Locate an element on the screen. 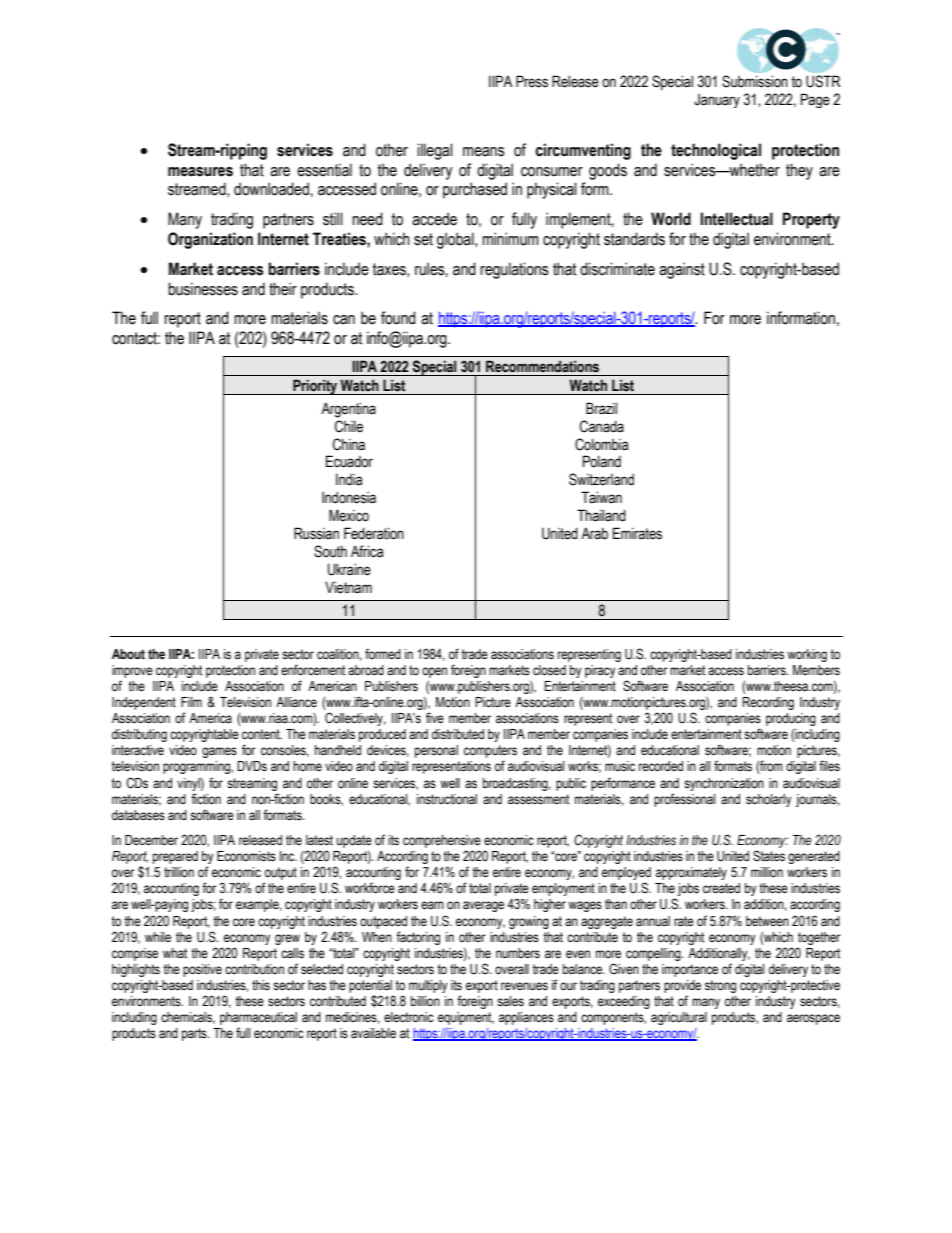 This screenshot has height=1233, width=952. parts is located at coordinates (195, 1034).
